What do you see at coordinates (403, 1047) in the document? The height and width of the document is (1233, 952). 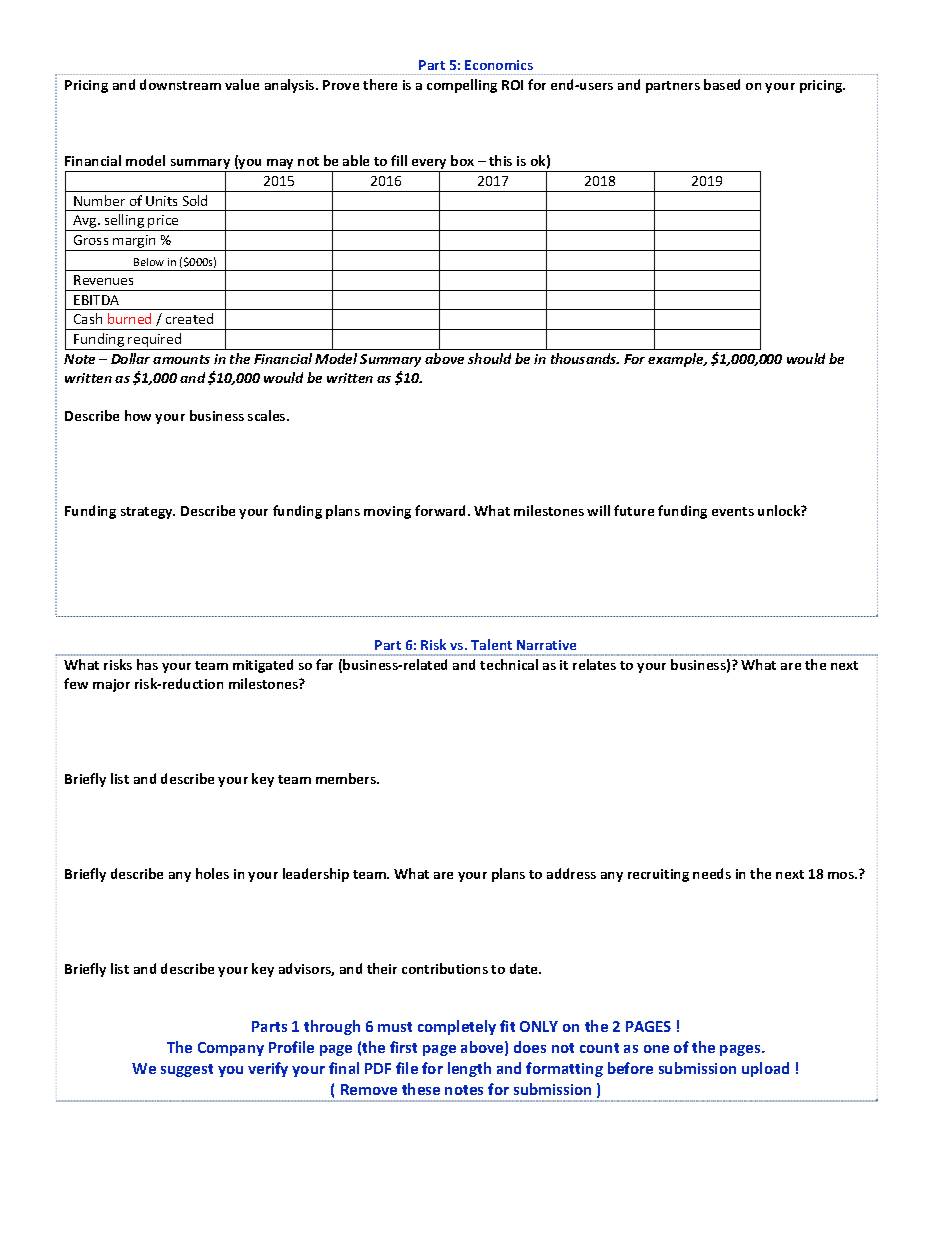 I see `first` at bounding box center [403, 1047].
